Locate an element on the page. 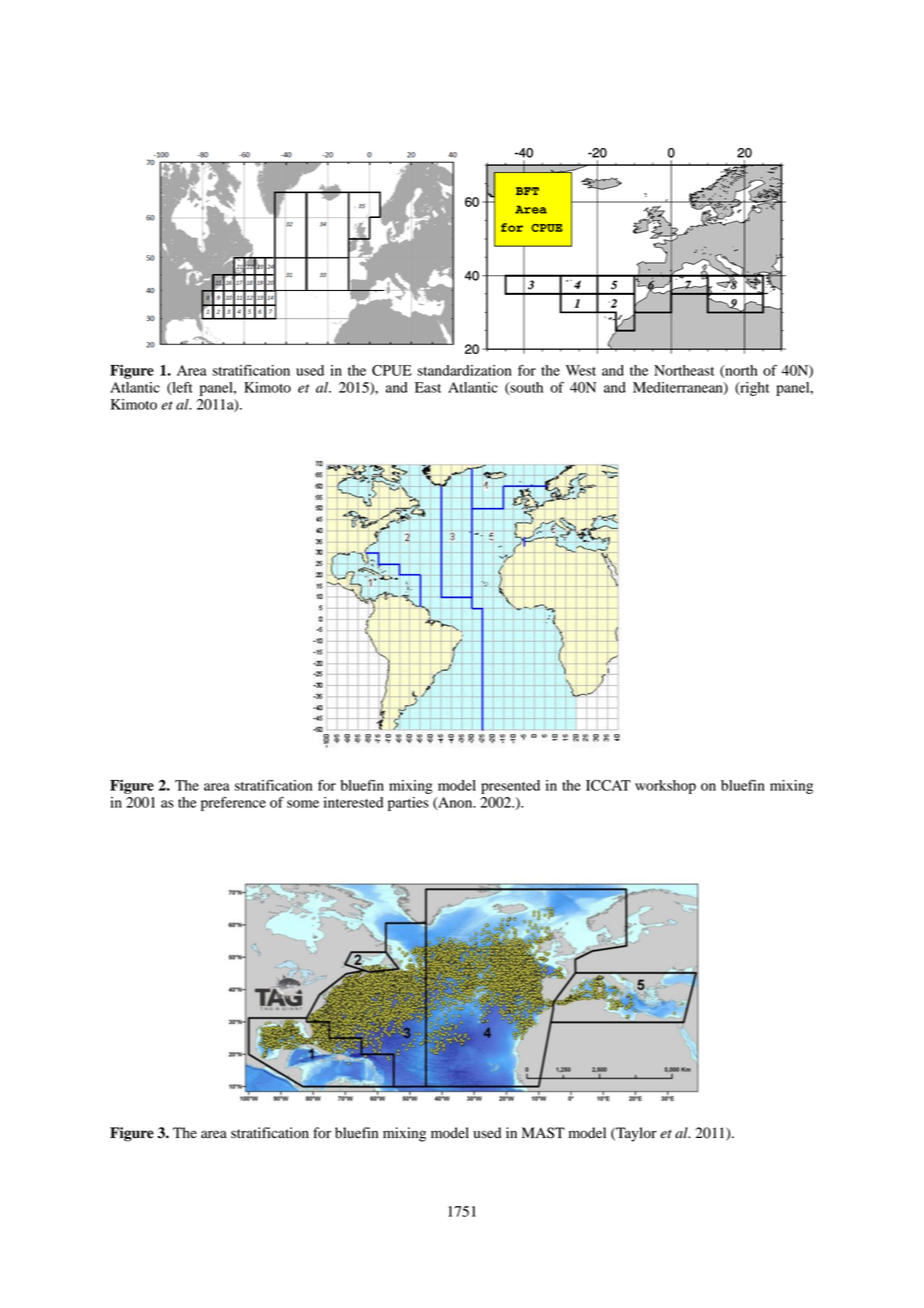  presented is located at coordinates (510, 787).
